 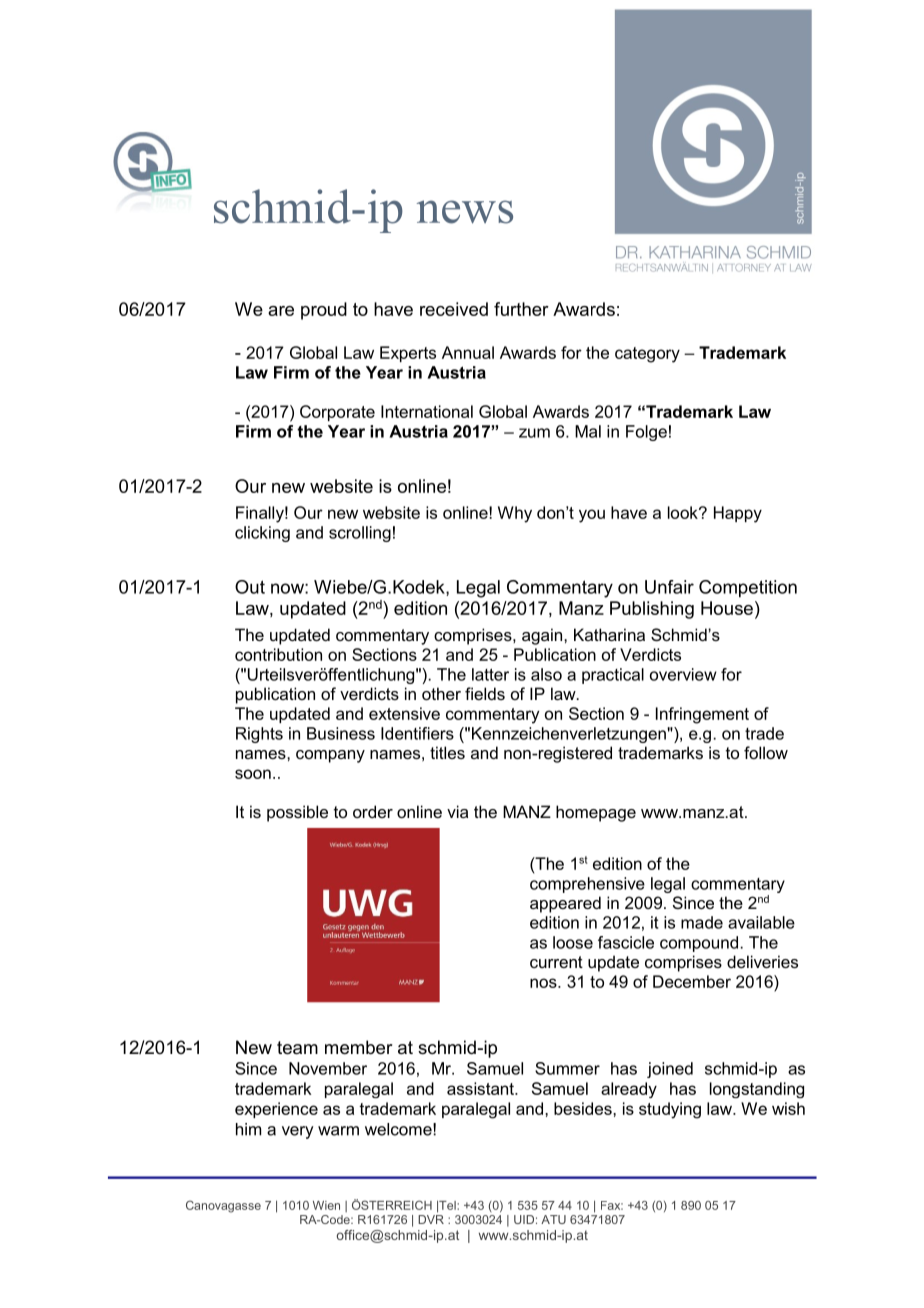 What do you see at coordinates (647, 355) in the document?
I see `category` at bounding box center [647, 355].
